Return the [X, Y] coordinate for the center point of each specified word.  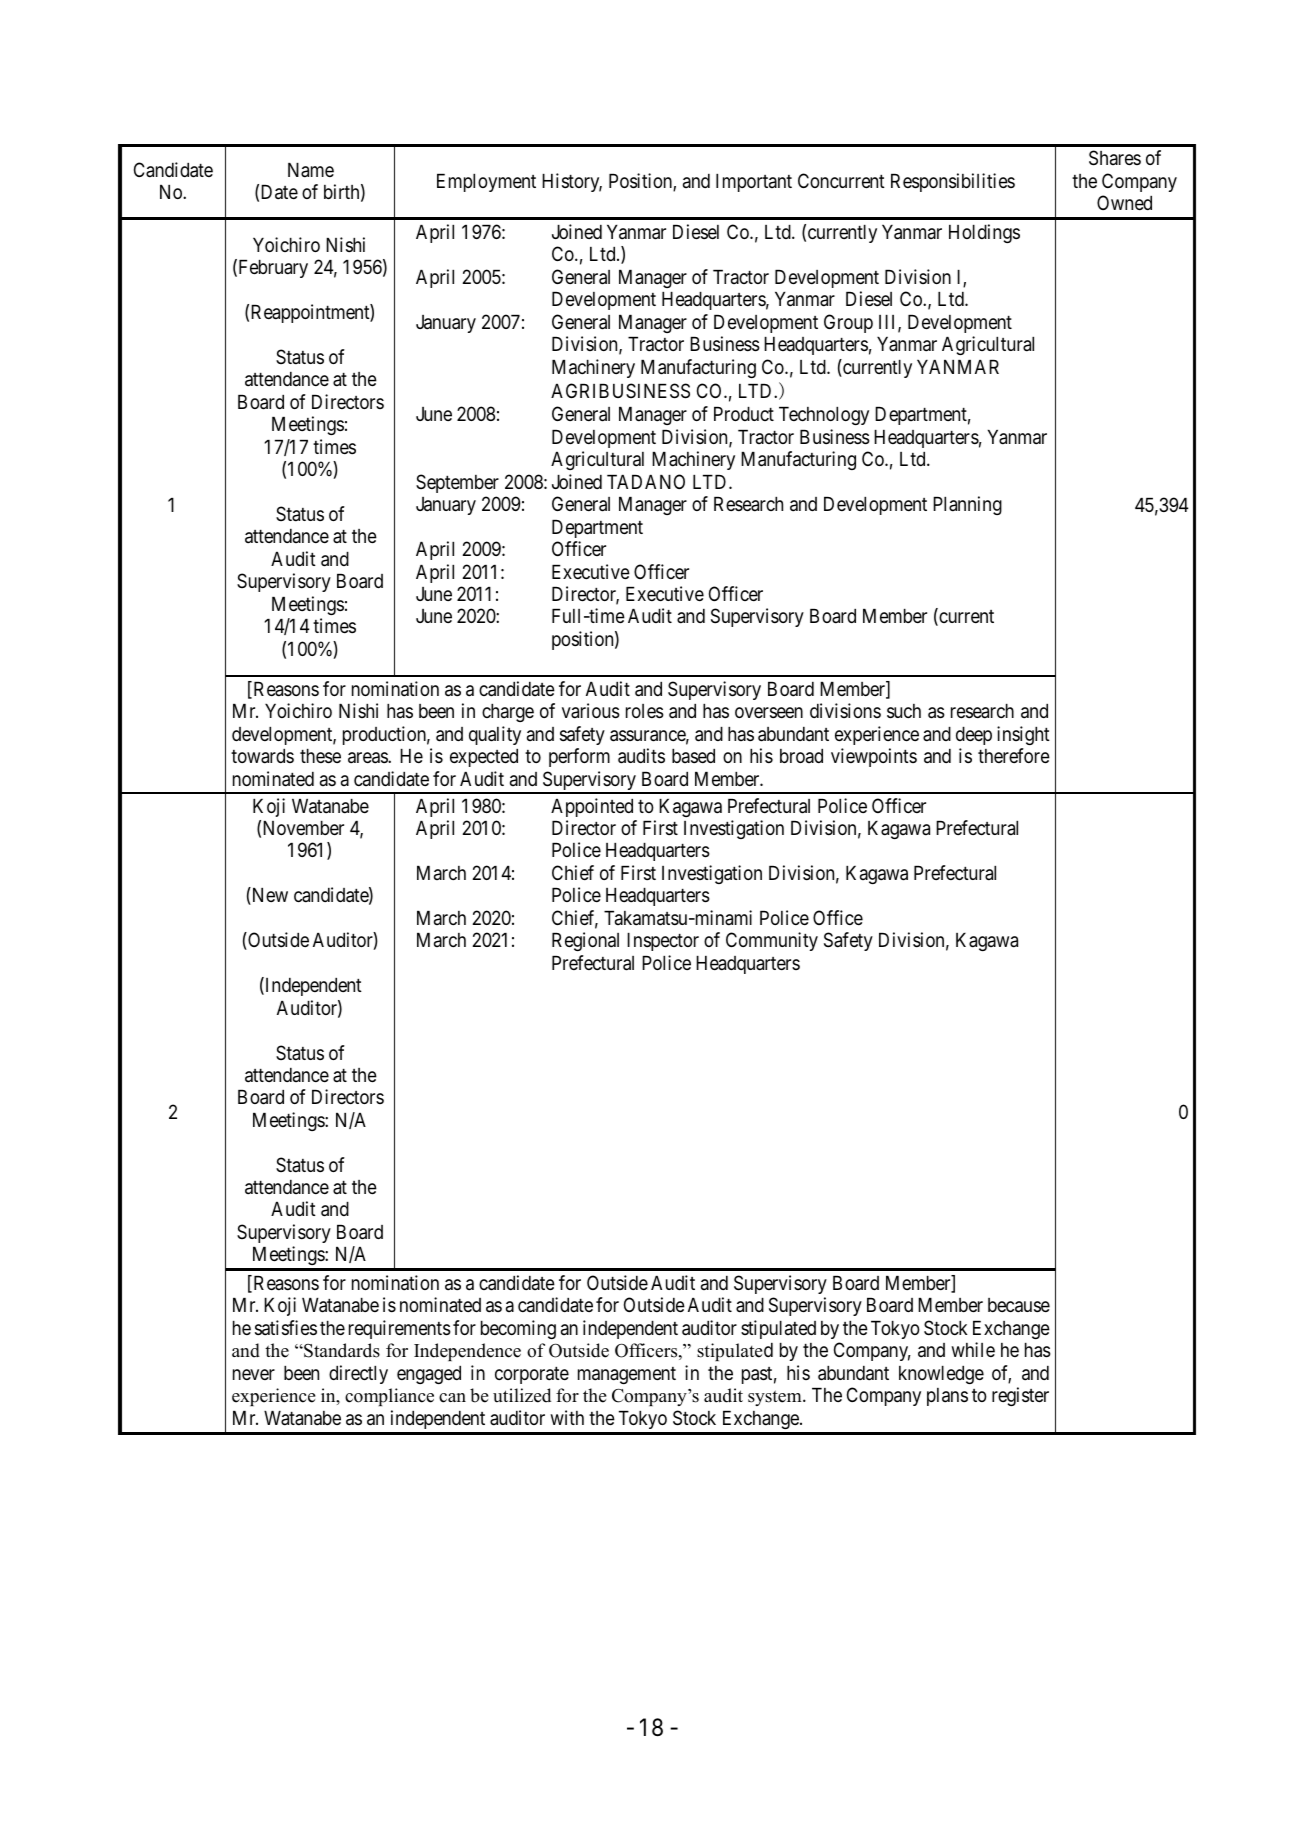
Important [754, 183]
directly [358, 1374]
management [627, 1375]
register [1020, 1396]
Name [311, 170]
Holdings [984, 233]
